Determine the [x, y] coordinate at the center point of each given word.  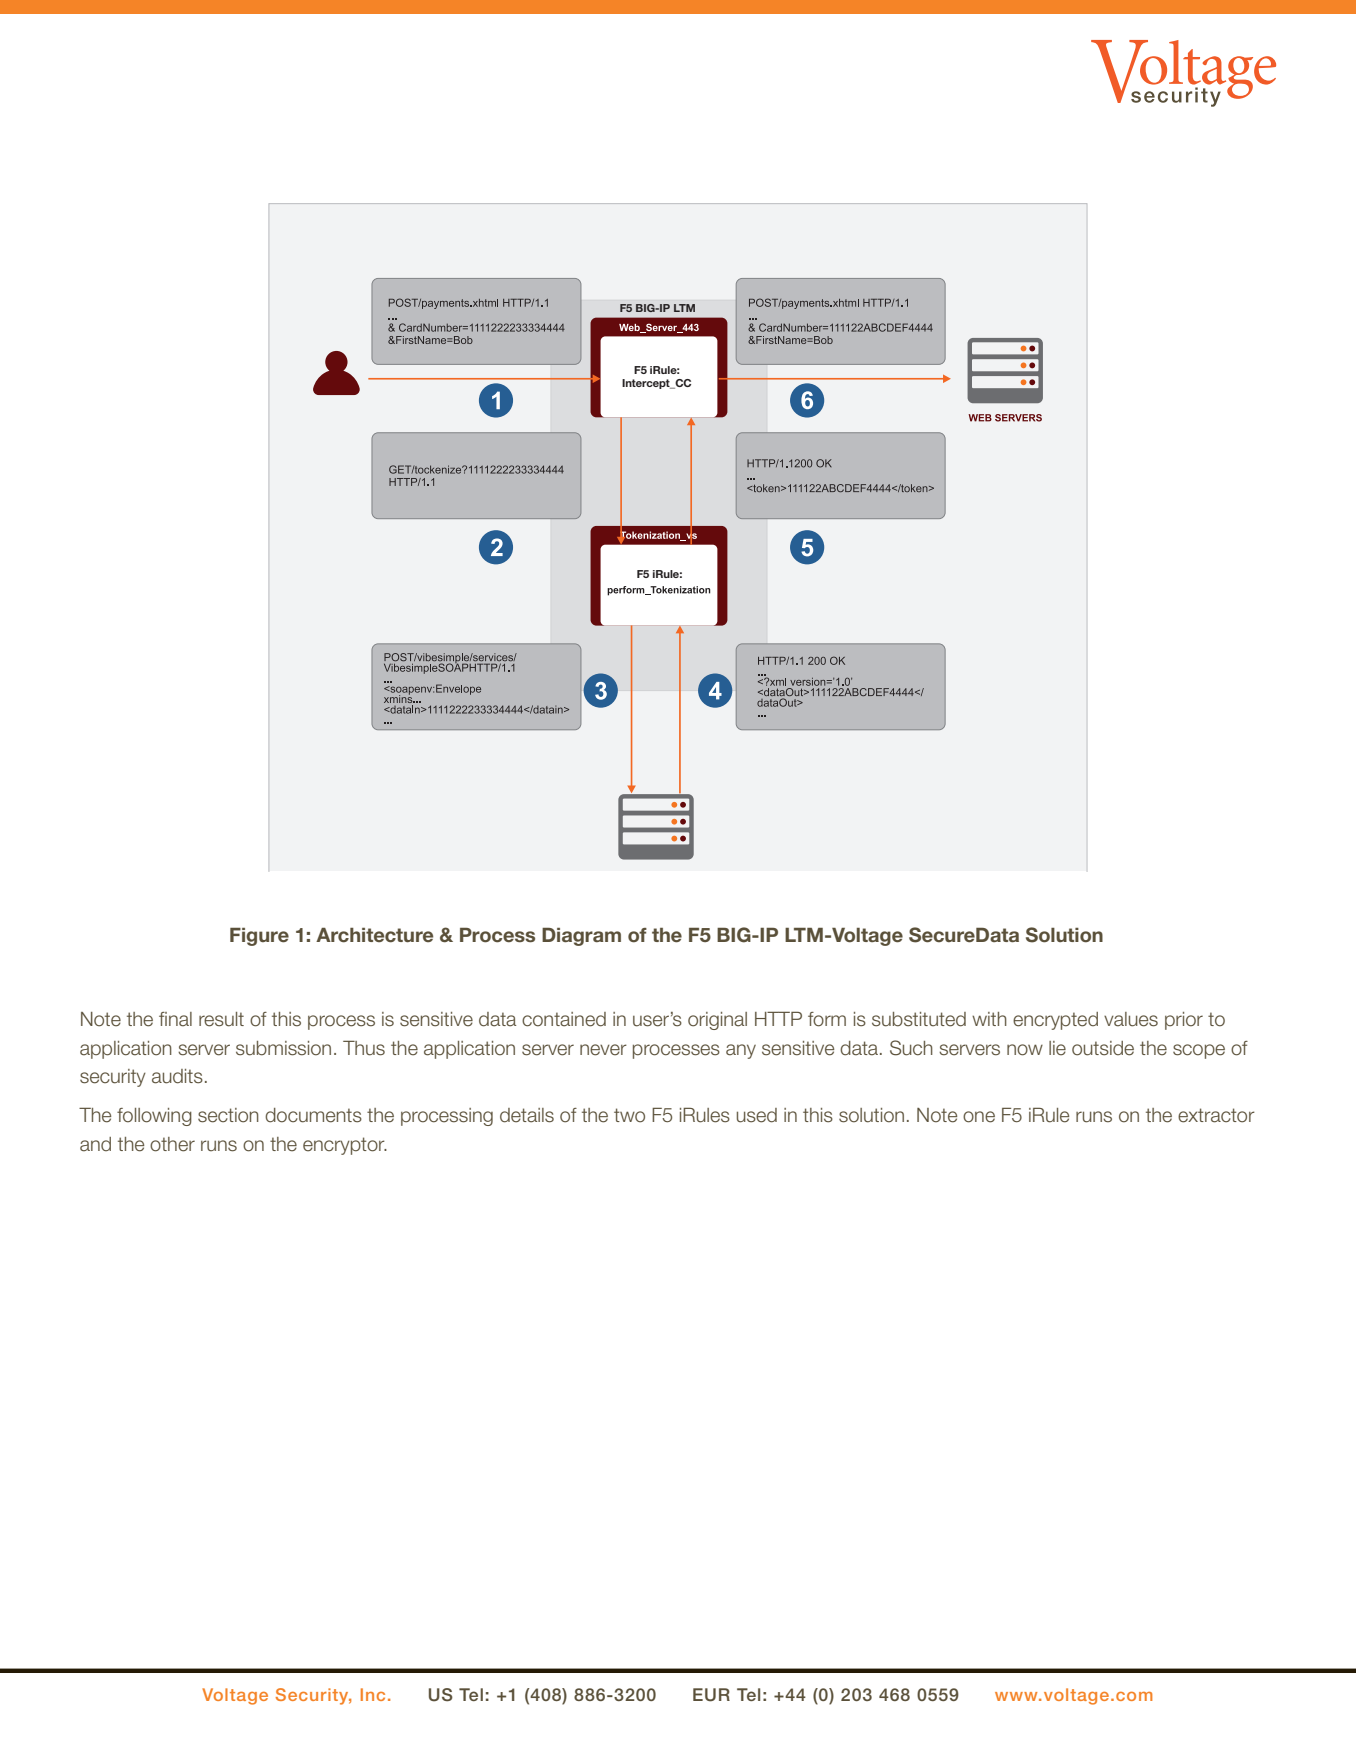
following [154, 1117]
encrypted [1055, 1021]
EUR [711, 1695]
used [757, 1115]
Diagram [581, 937]
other [172, 1144]
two [629, 1115]
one [979, 1117]
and [95, 1144]
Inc [373, 1694]
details [527, 1115]
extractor [1216, 1115]
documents [313, 1115]
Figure [259, 937]
